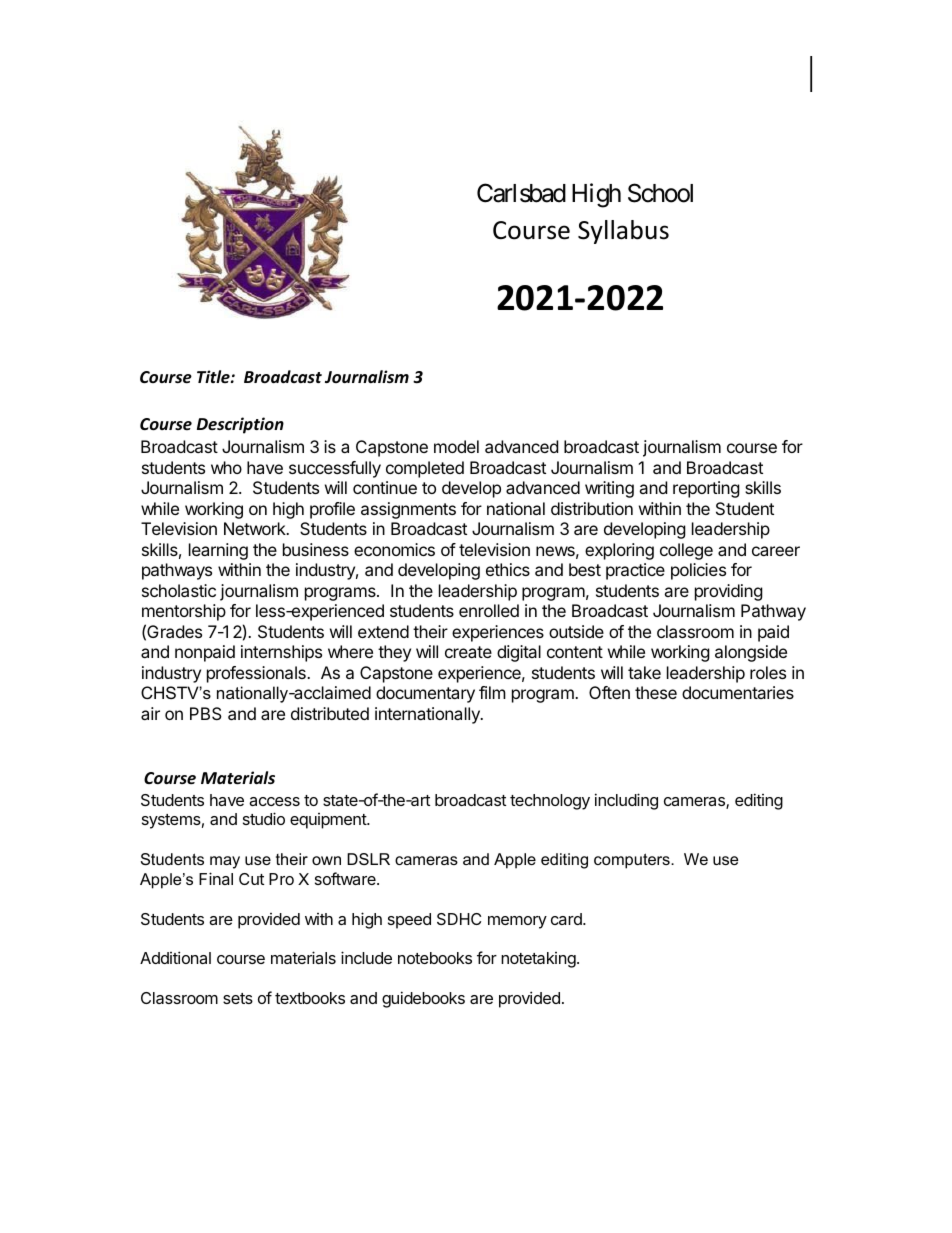  Describe the element at coordinates (240, 425) in the screenshot. I see `Description` at that location.
